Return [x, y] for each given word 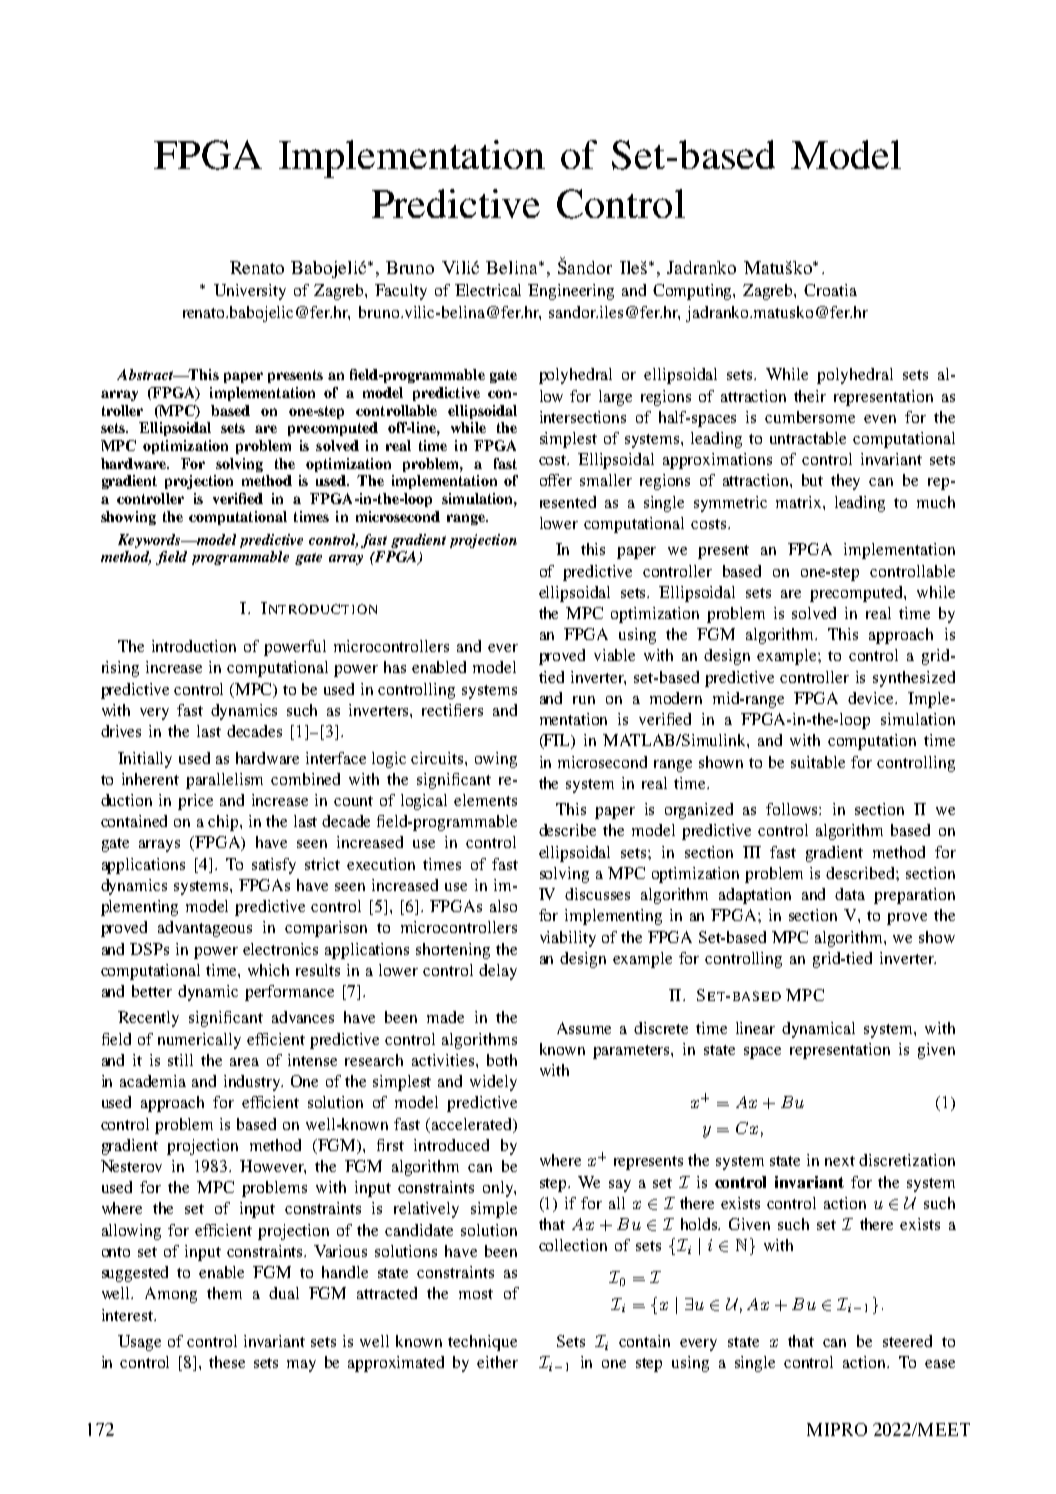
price [195, 802]
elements [485, 800]
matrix [800, 502]
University [250, 292]
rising [120, 669]
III [752, 852]
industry [253, 1083]
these [227, 1362]
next [840, 1161]
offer [556, 480]
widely [493, 1083]
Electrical [488, 290]
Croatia [830, 290]
